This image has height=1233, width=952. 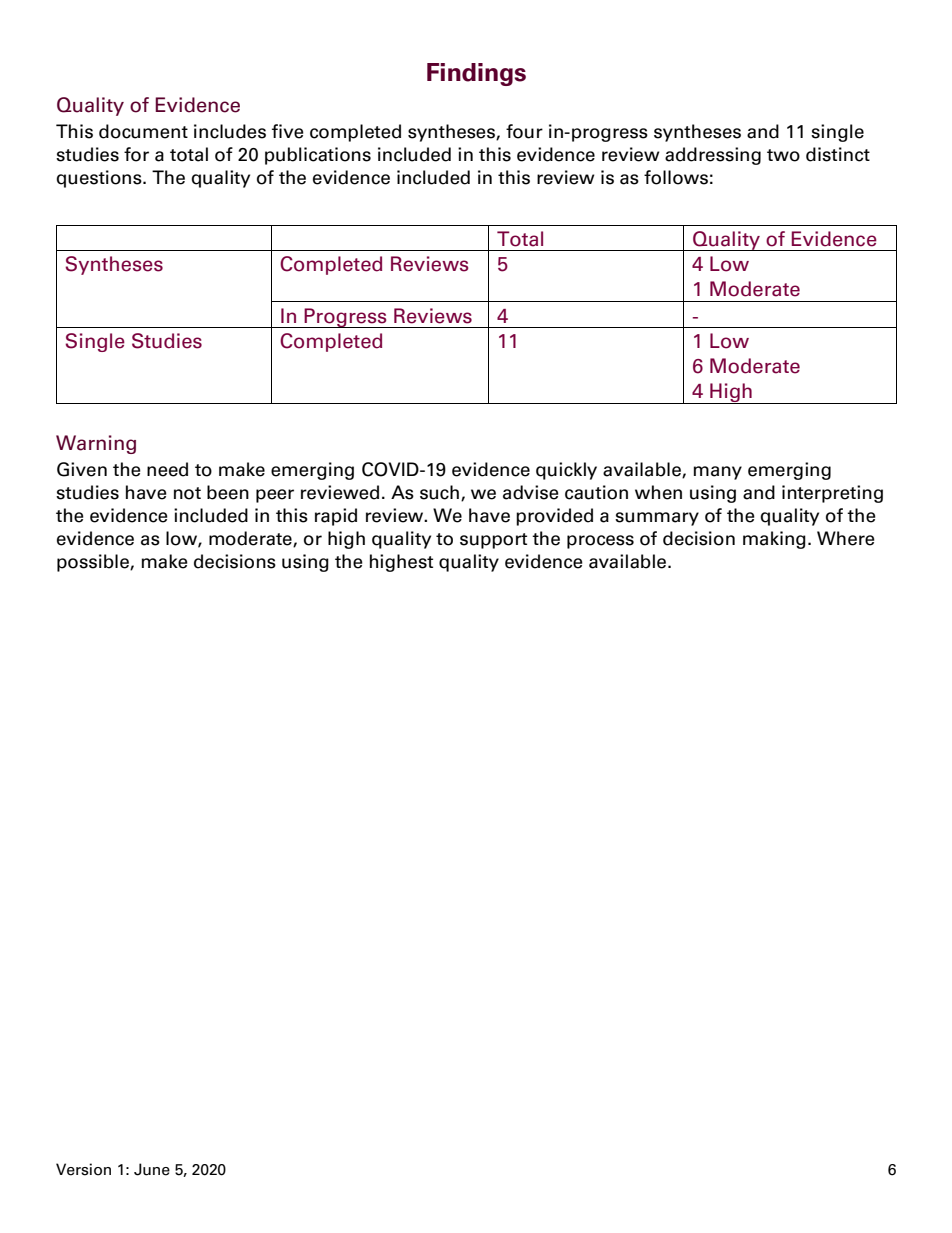 I want to click on support, so click(x=493, y=541).
